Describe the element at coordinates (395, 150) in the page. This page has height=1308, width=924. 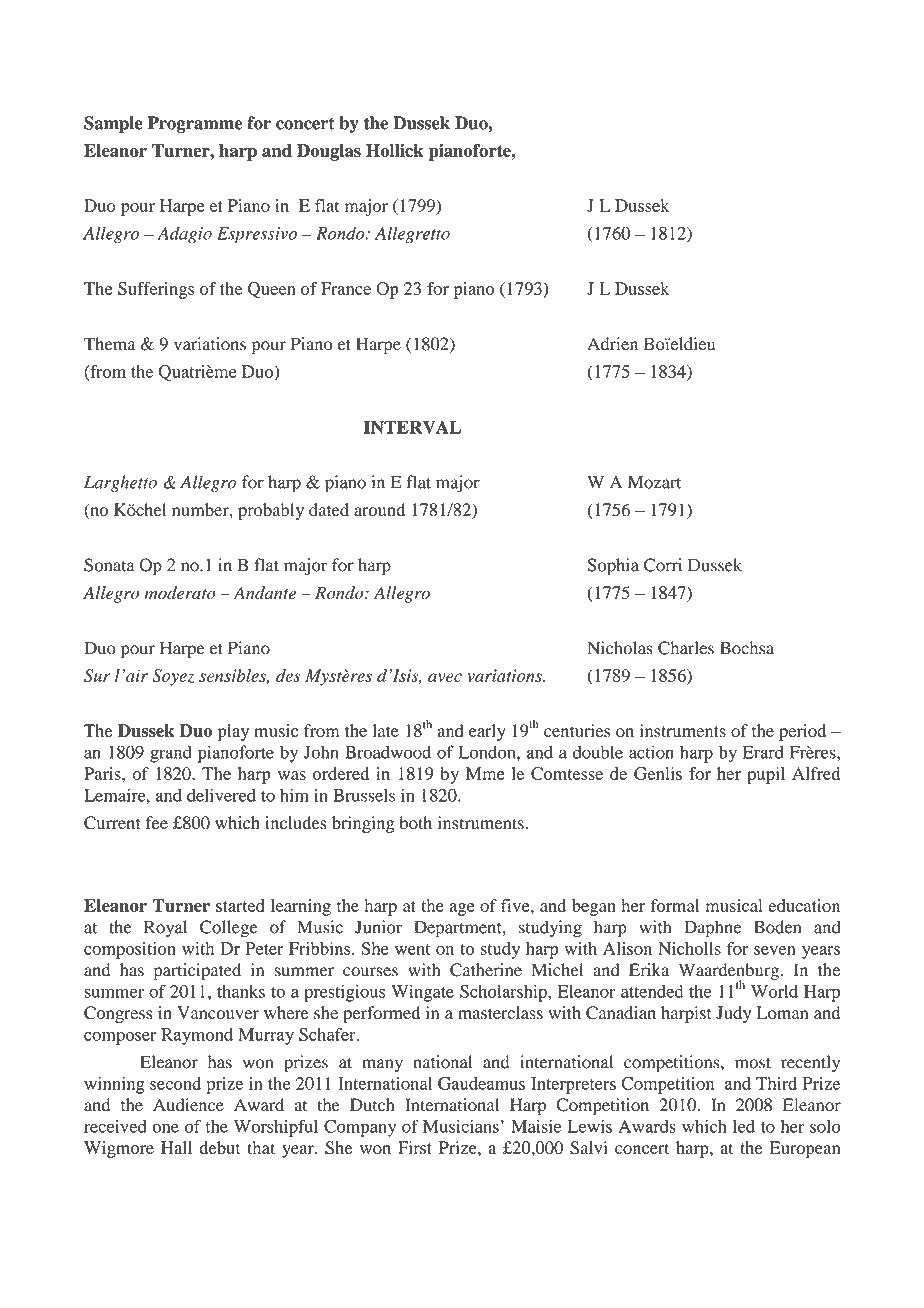
I see `Hollick` at that location.
